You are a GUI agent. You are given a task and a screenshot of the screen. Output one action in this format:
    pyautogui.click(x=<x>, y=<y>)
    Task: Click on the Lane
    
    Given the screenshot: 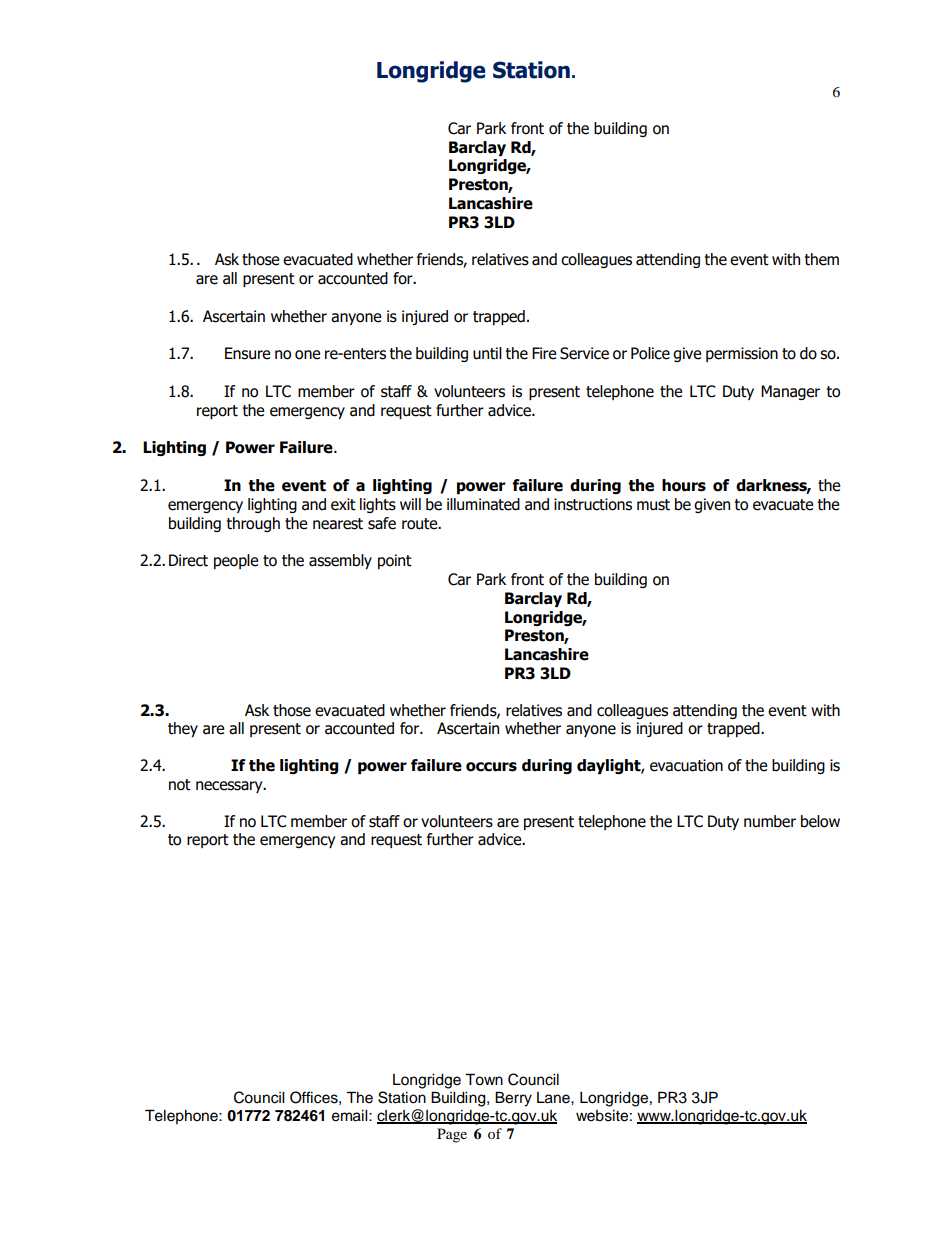 What is the action you would take?
    pyautogui.click(x=554, y=1098)
